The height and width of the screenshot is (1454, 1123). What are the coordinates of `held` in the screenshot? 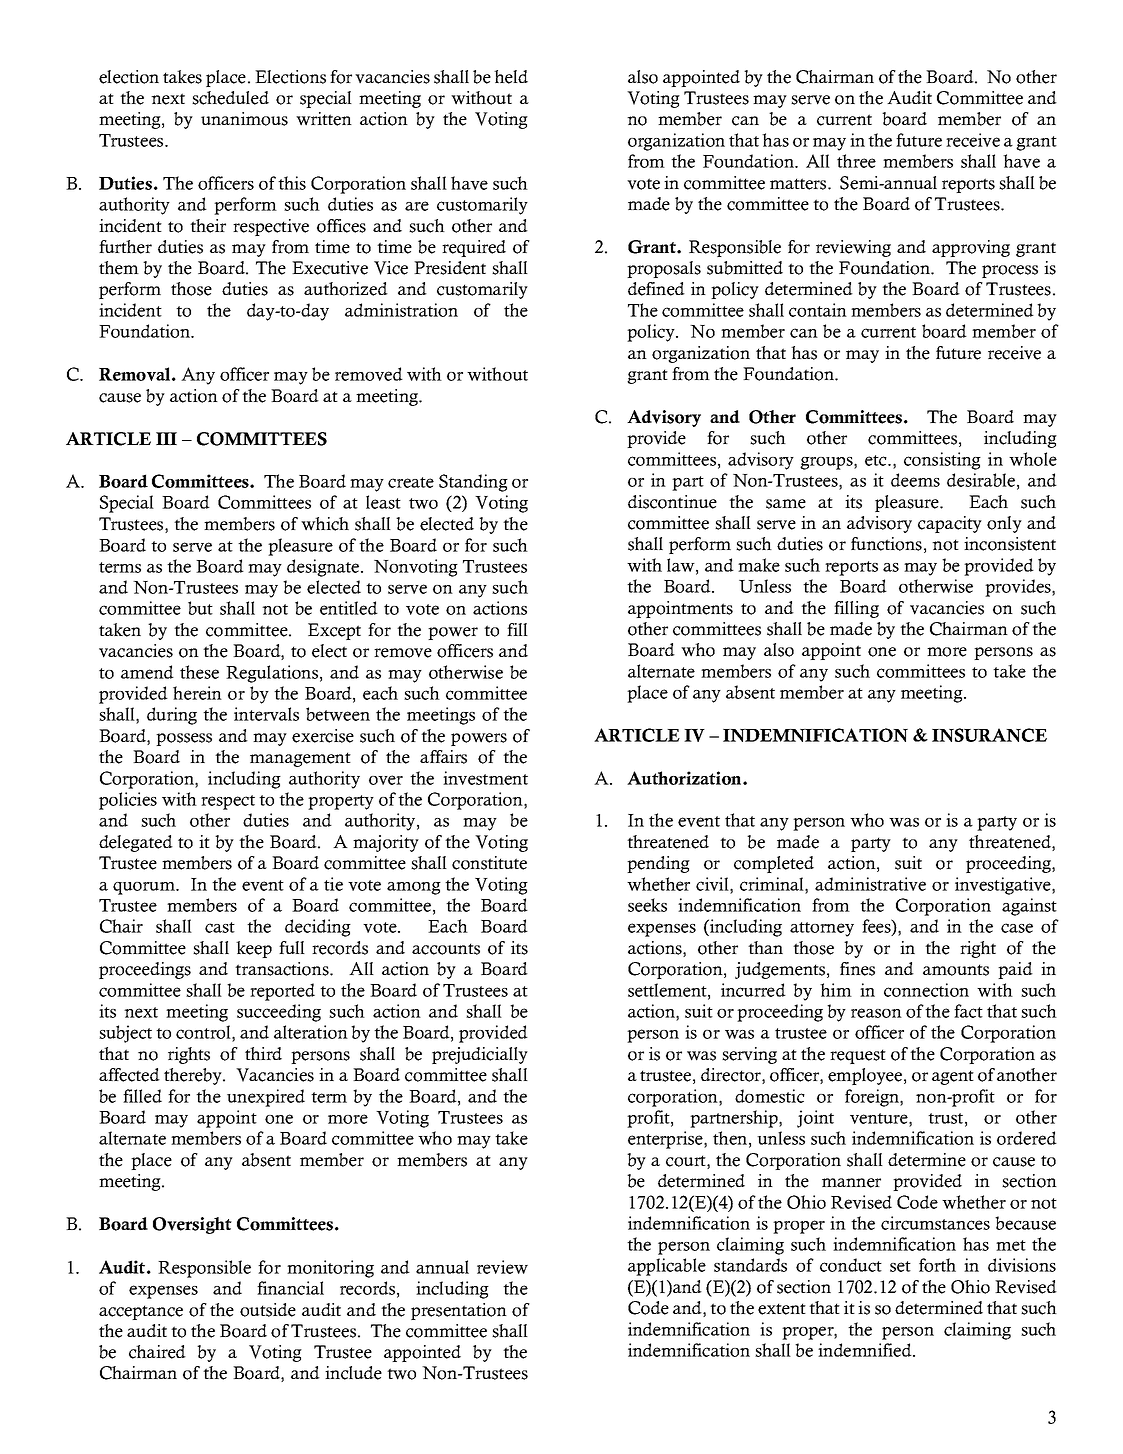 It's located at (511, 77).
